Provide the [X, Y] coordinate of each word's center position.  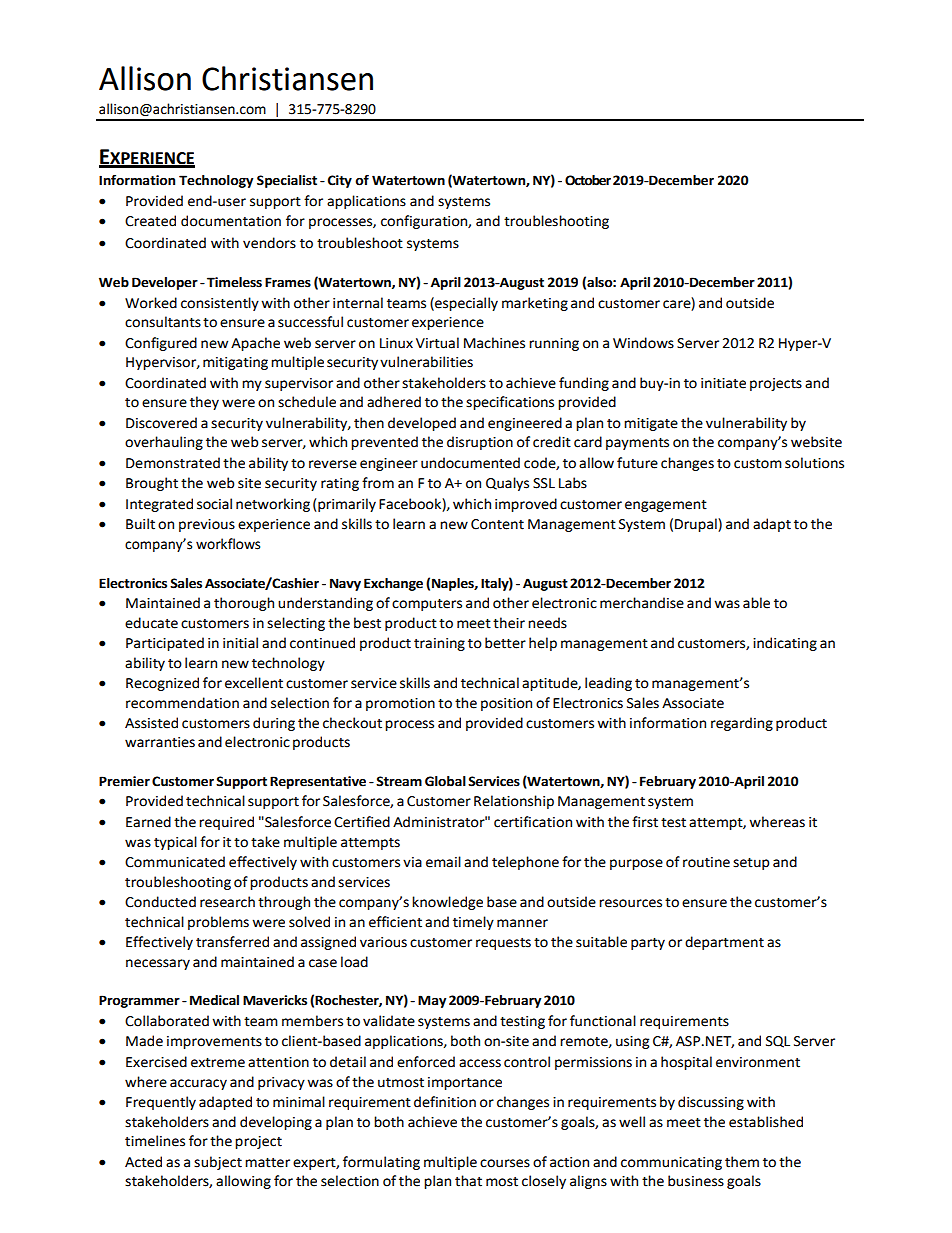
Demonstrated [173, 463]
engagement [666, 506]
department [724, 943]
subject [218, 1163]
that [468, 1181]
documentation [231, 221]
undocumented [470, 463]
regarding [742, 724]
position [506, 704]
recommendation [182, 703]
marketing [535, 304]
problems [218, 923]
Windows [643, 343]
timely [473, 923]
